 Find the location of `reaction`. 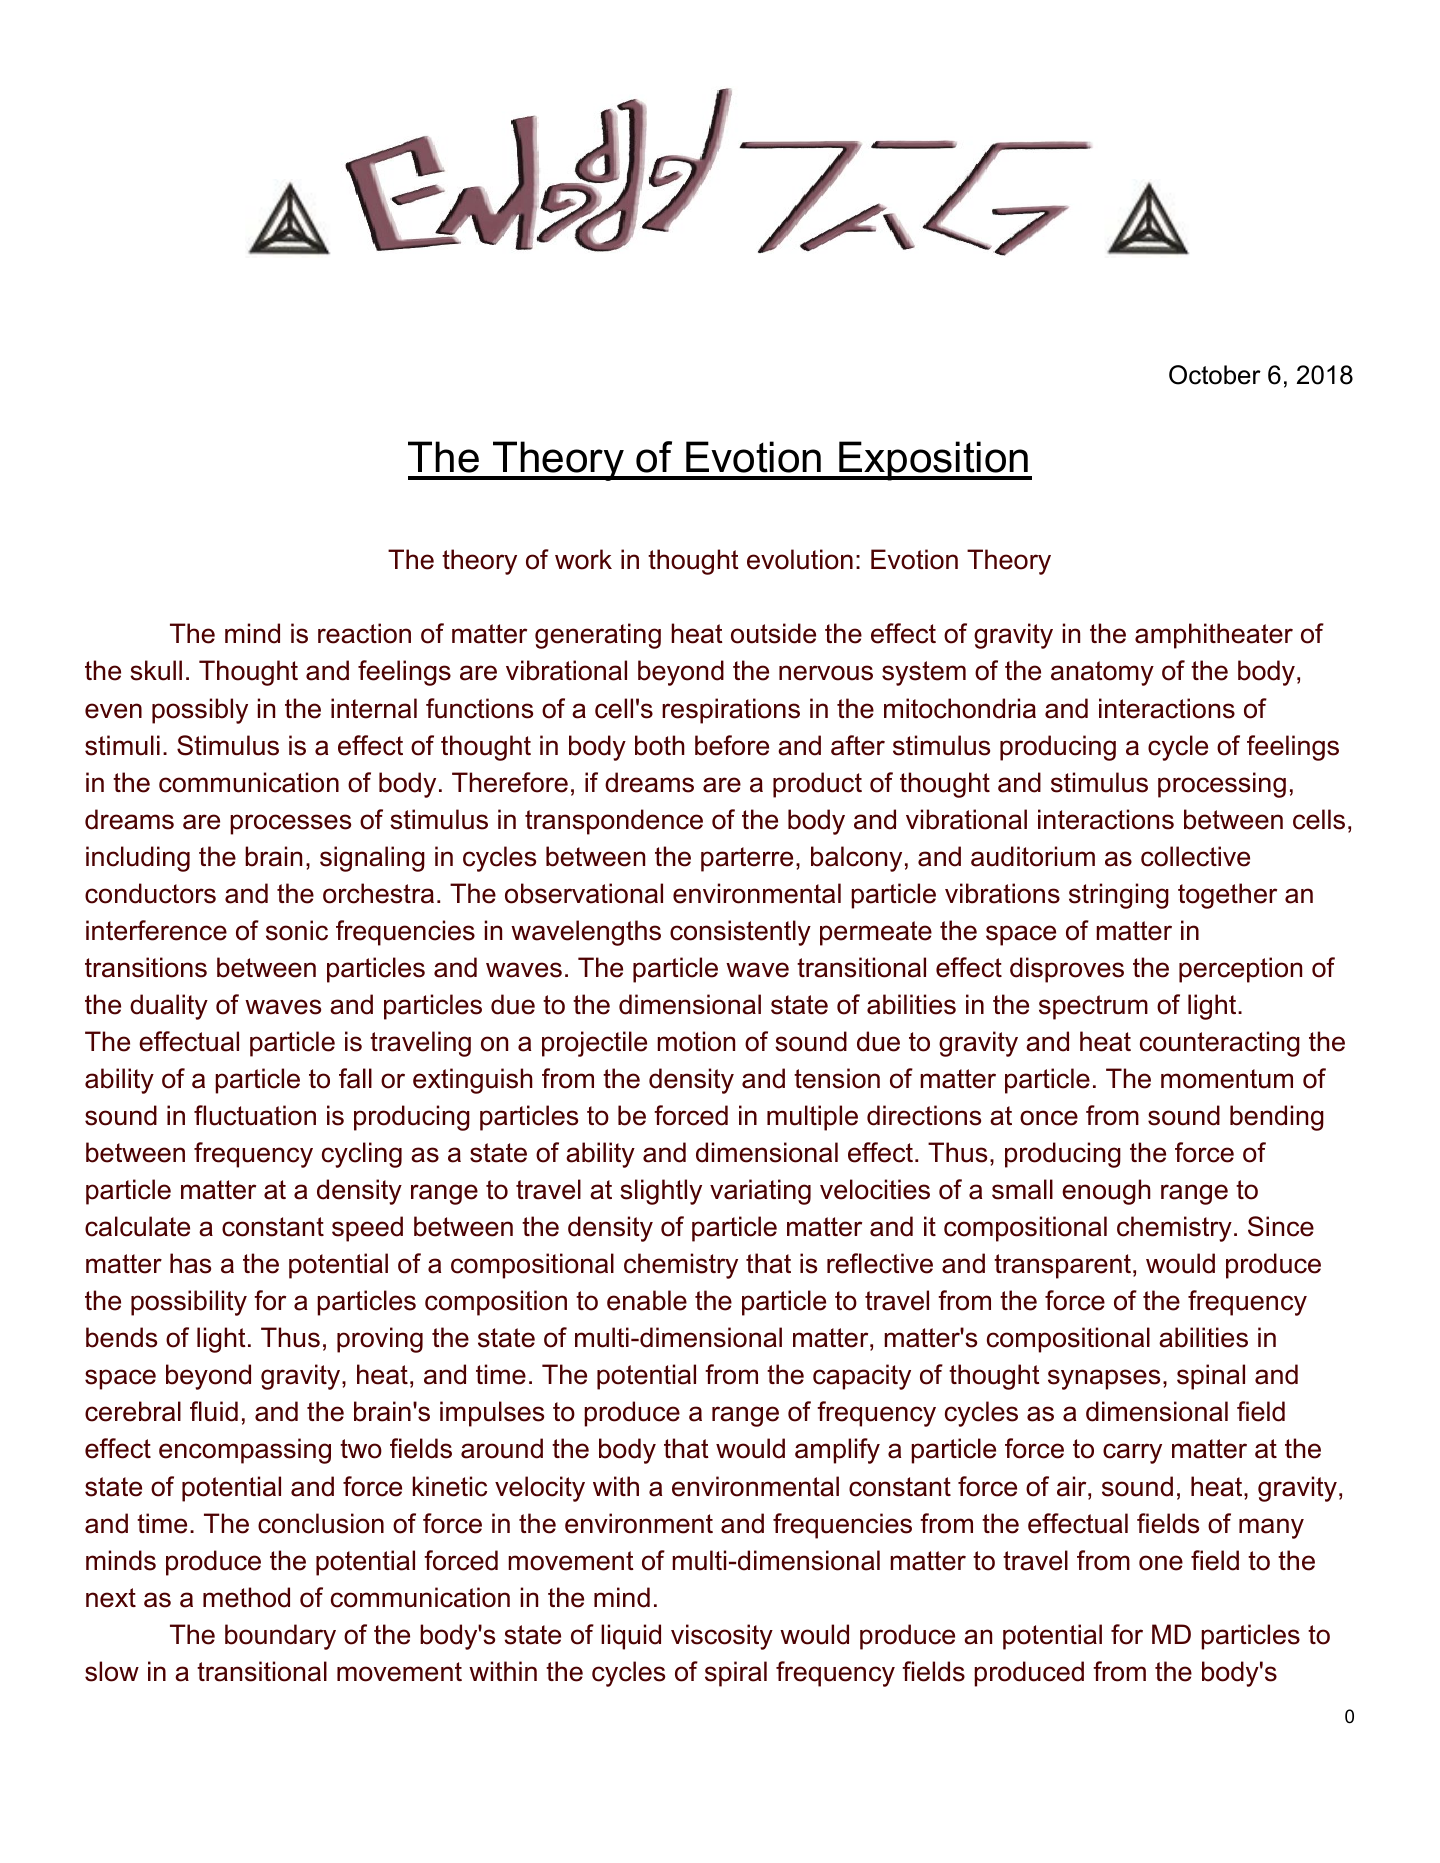

reaction is located at coordinates (364, 633).
